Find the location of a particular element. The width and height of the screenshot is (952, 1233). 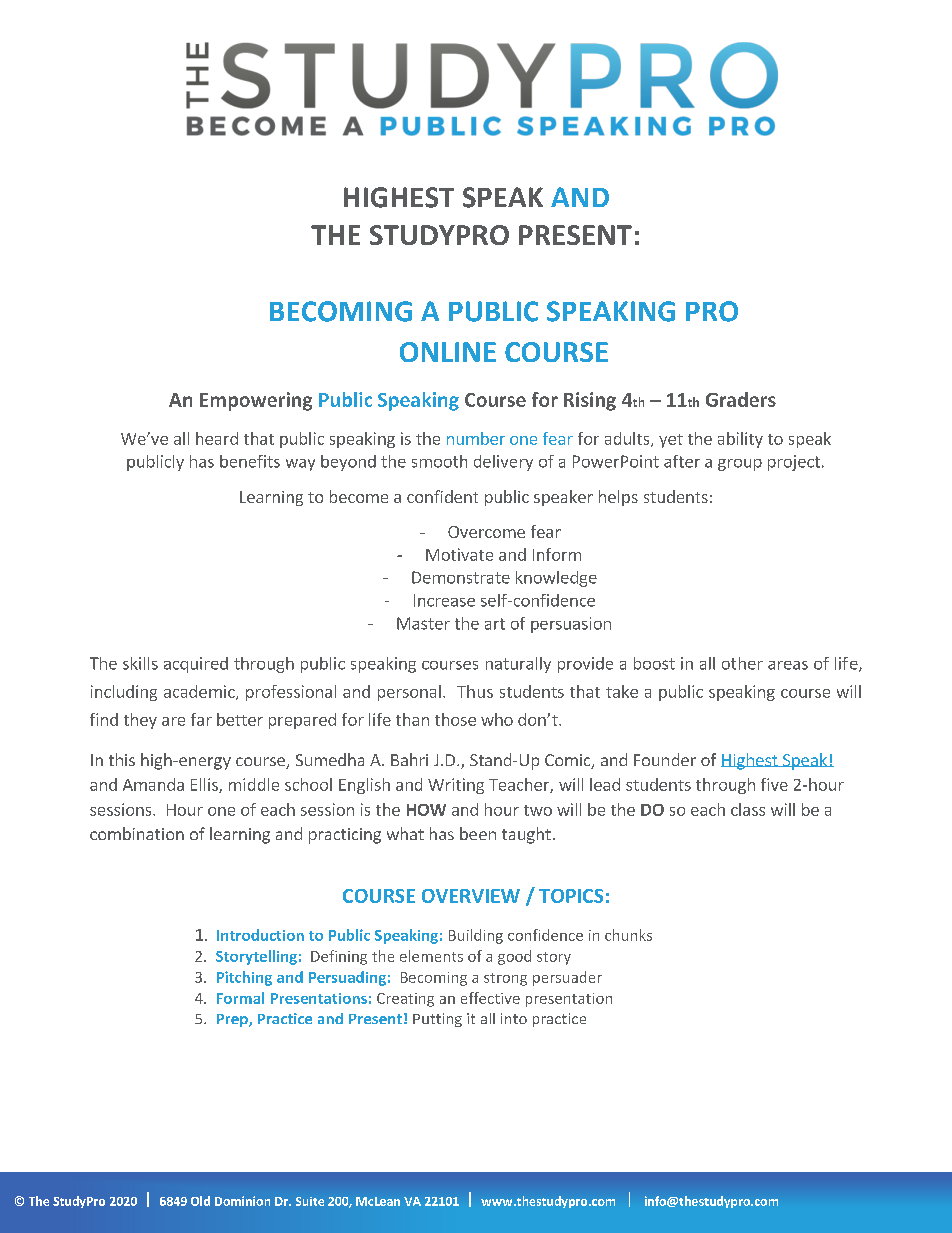

Empowering is located at coordinates (256, 401).
